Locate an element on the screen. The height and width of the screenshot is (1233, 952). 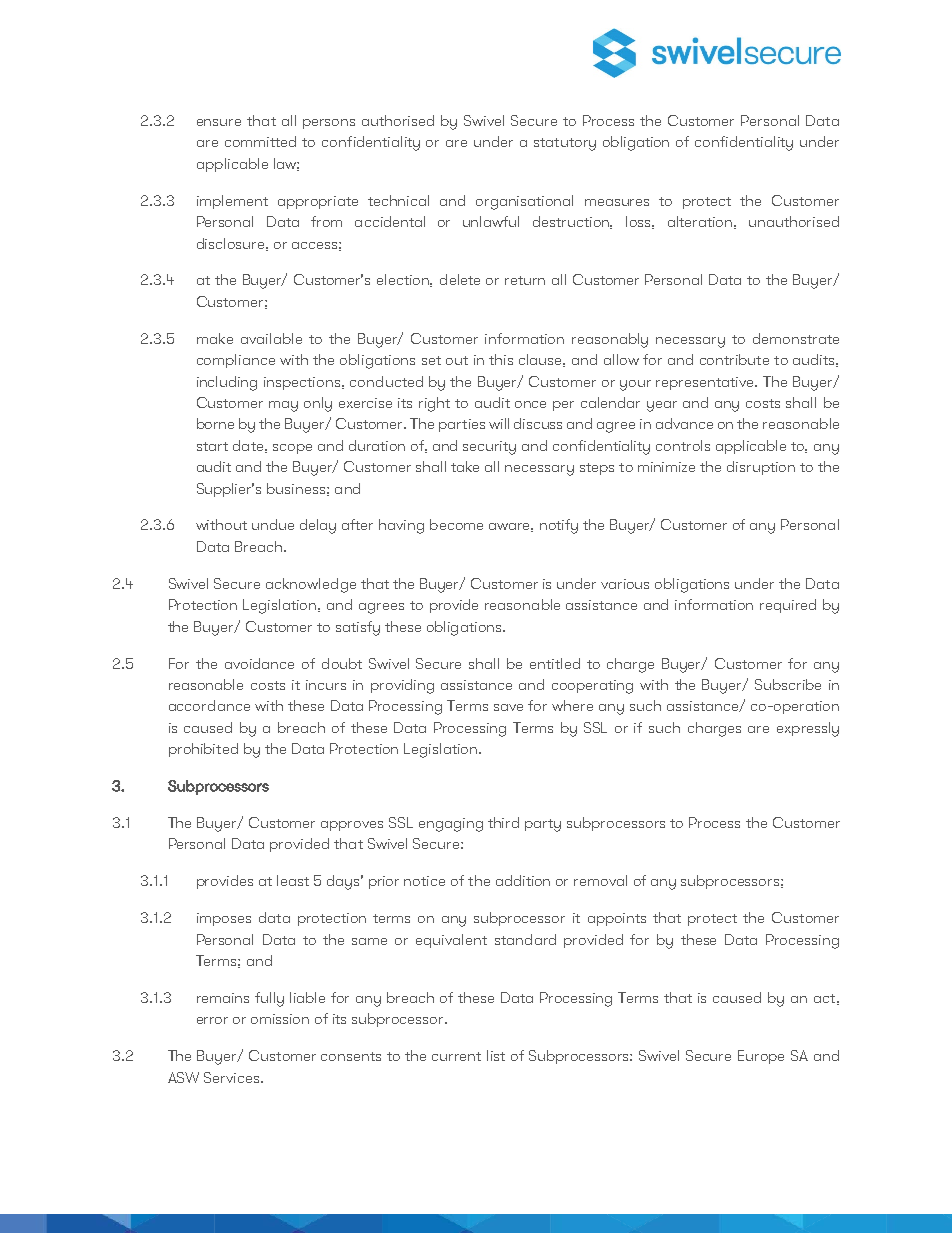
statutory is located at coordinates (565, 144).
